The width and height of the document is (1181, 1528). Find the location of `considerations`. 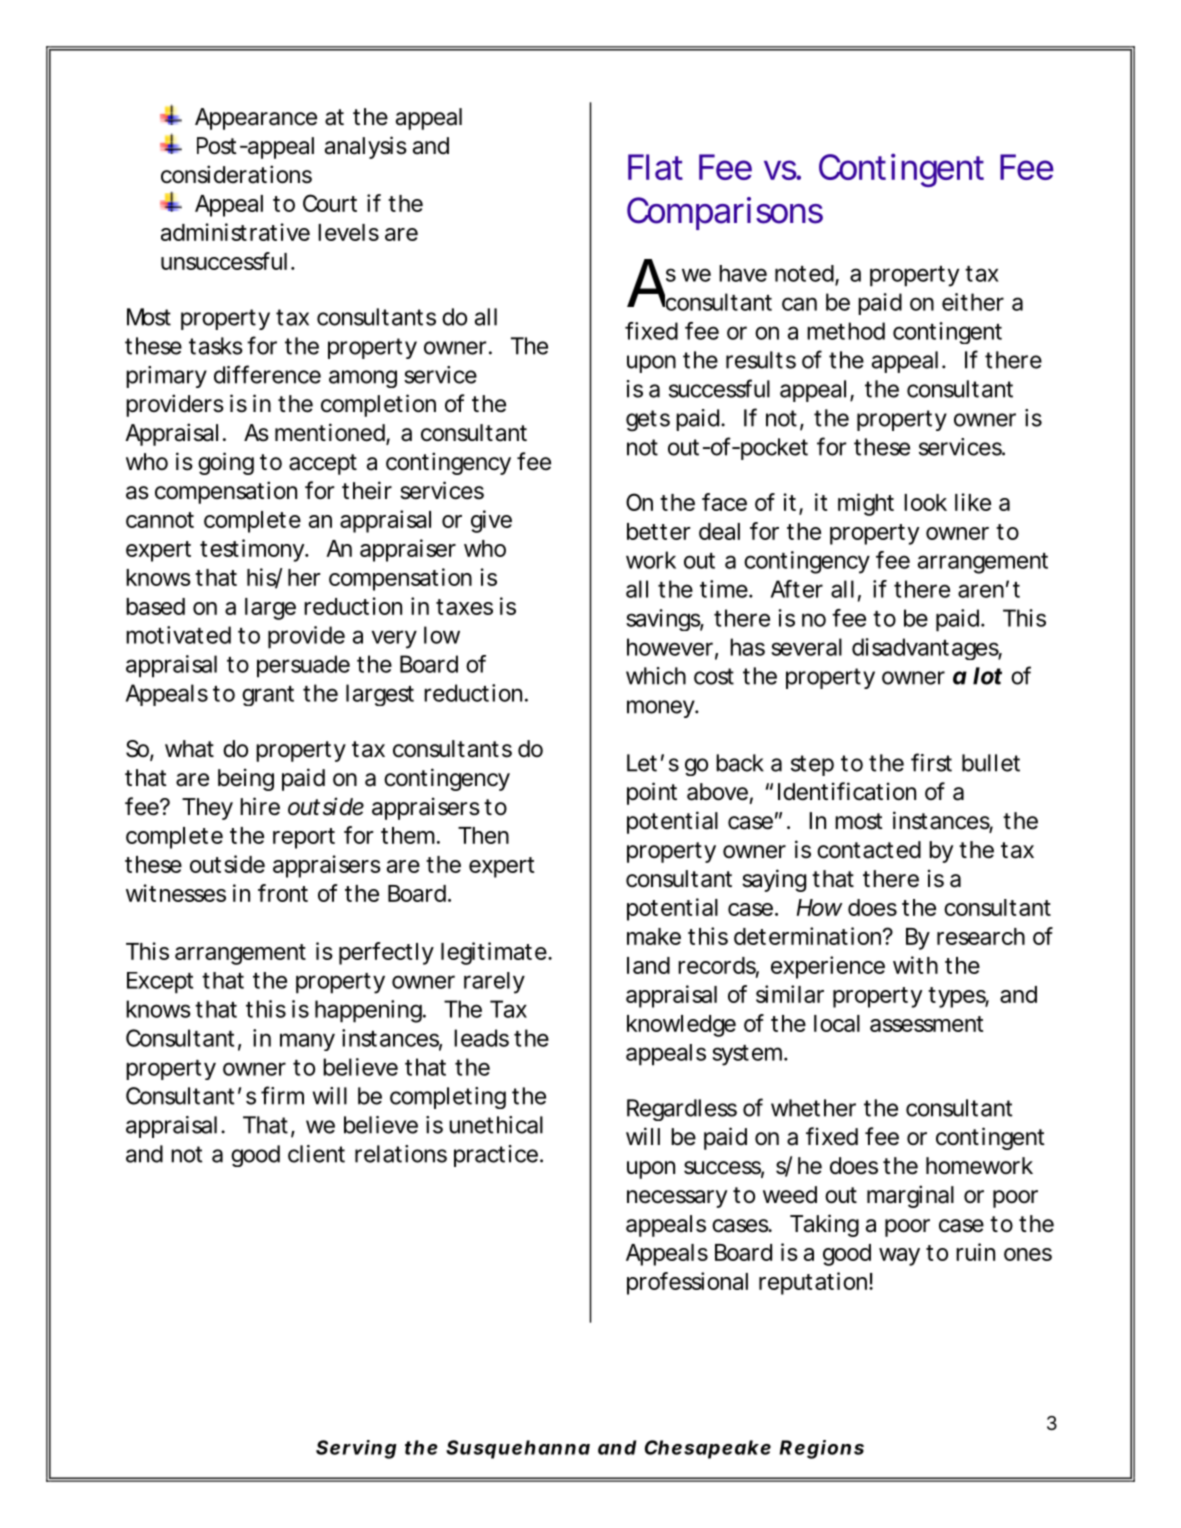

considerations is located at coordinates (236, 174).
